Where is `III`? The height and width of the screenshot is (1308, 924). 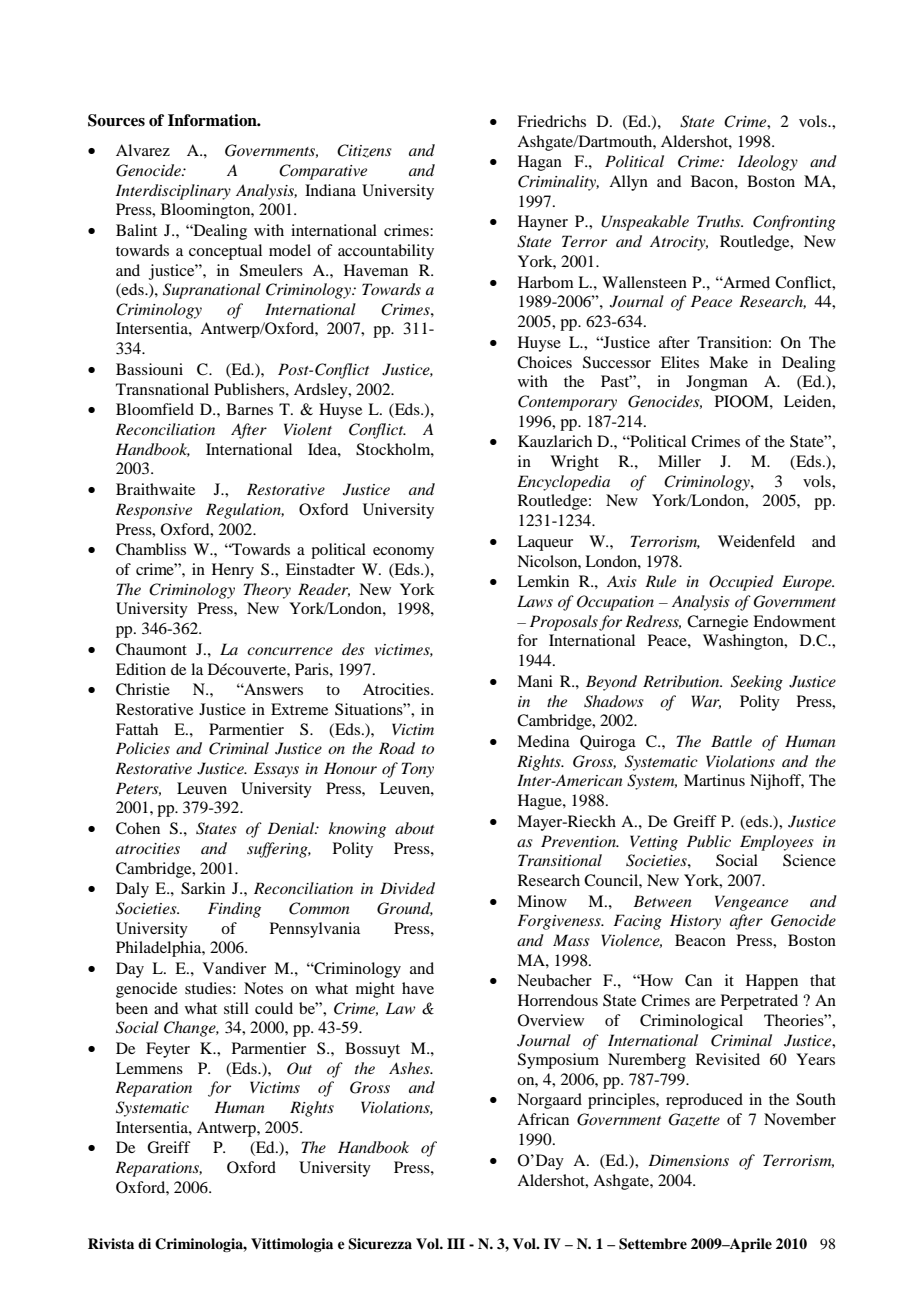 III is located at coordinates (456, 1243).
